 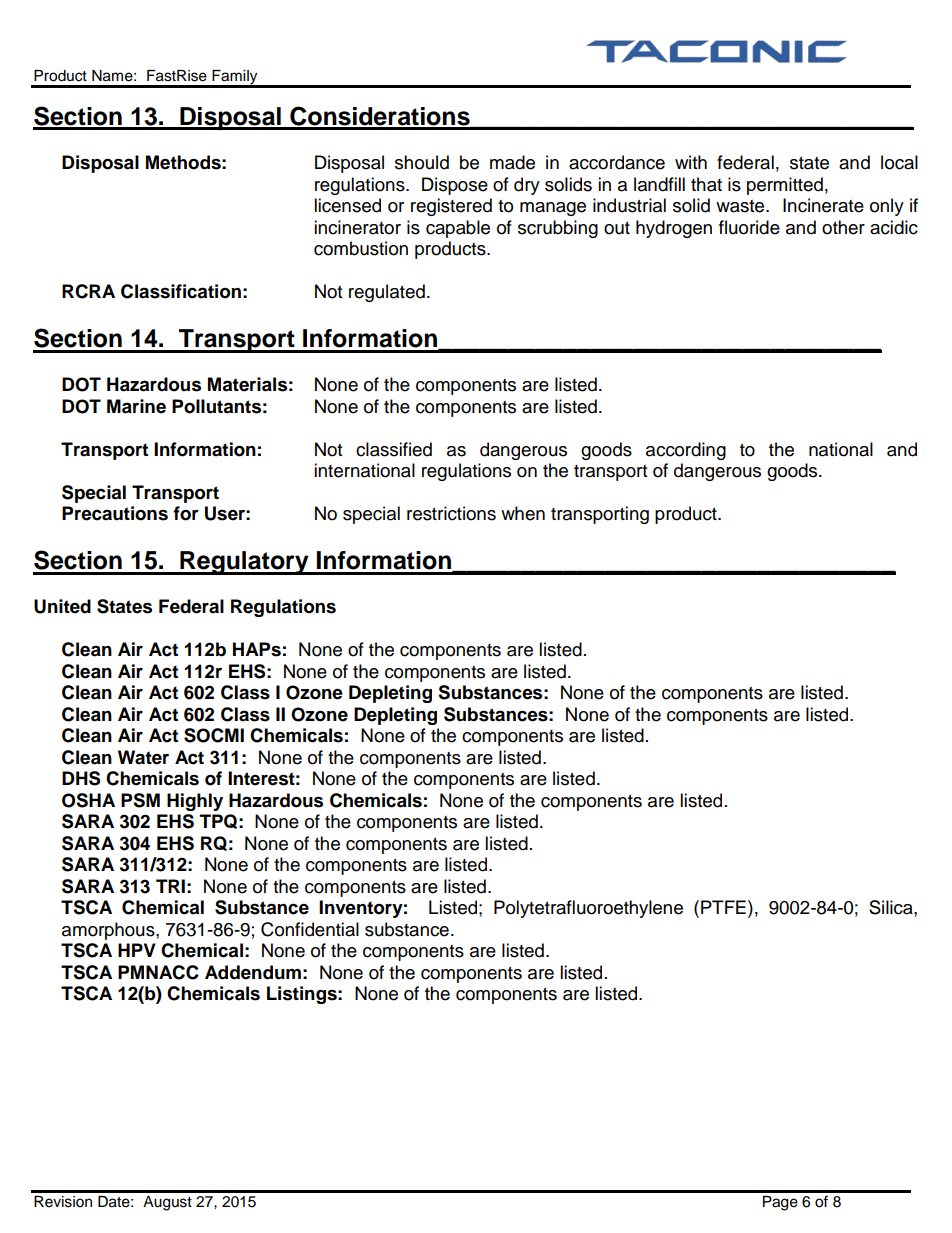 I want to click on August, so click(x=167, y=1203).
